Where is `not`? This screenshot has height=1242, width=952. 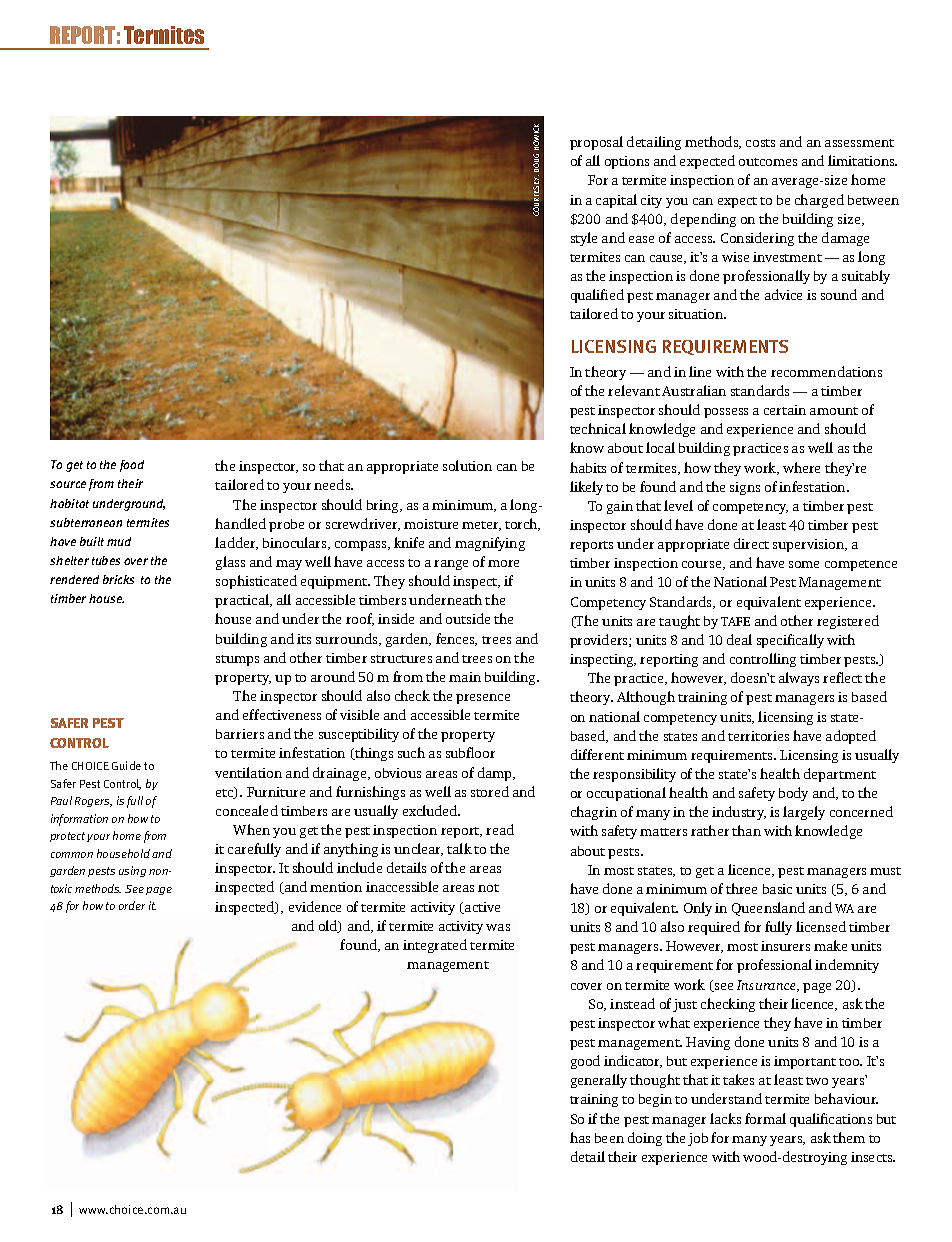
not is located at coordinates (488, 888).
